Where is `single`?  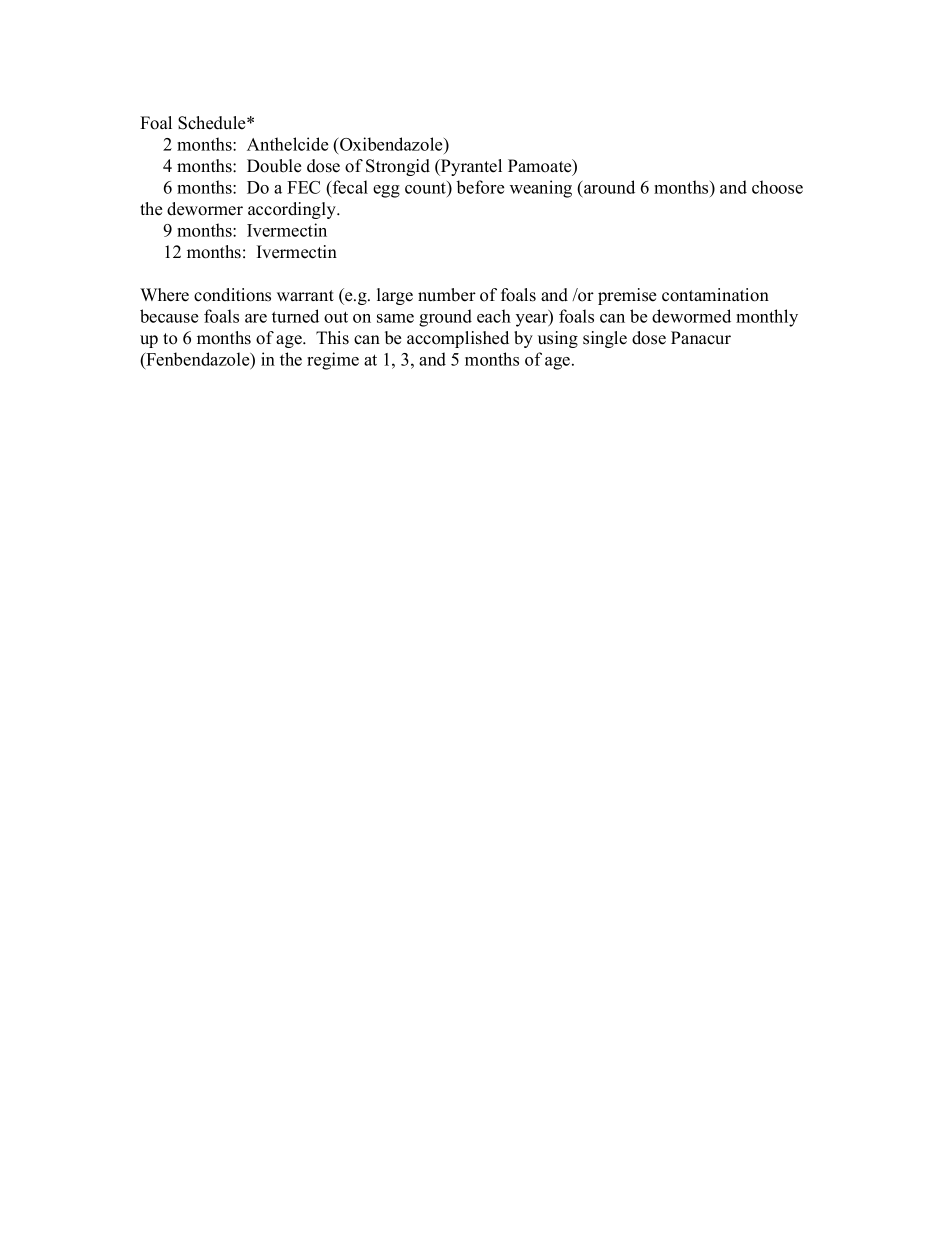
single is located at coordinates (605, 339).
